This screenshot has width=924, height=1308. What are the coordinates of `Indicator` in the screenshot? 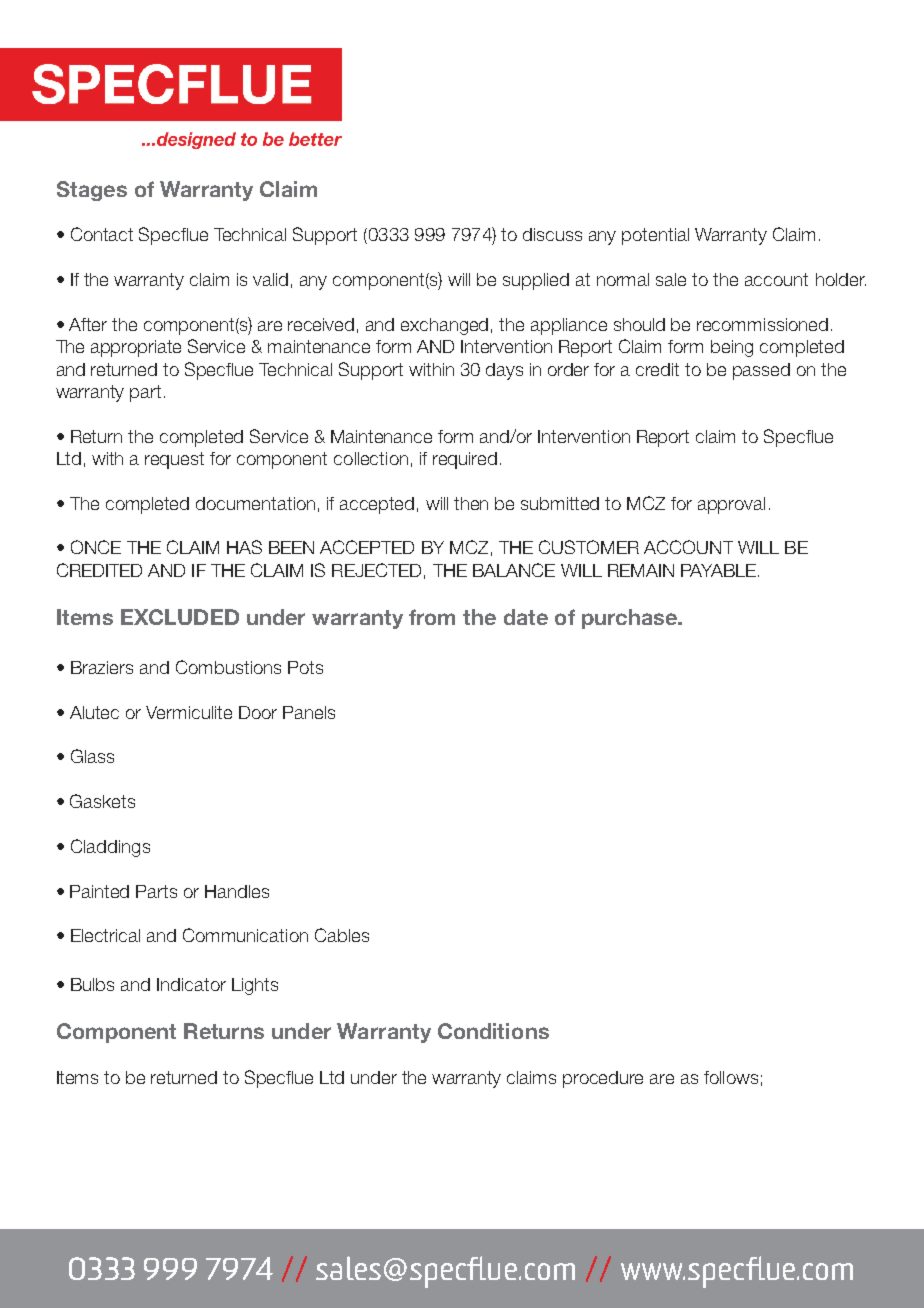 It's located at (191, 984).
